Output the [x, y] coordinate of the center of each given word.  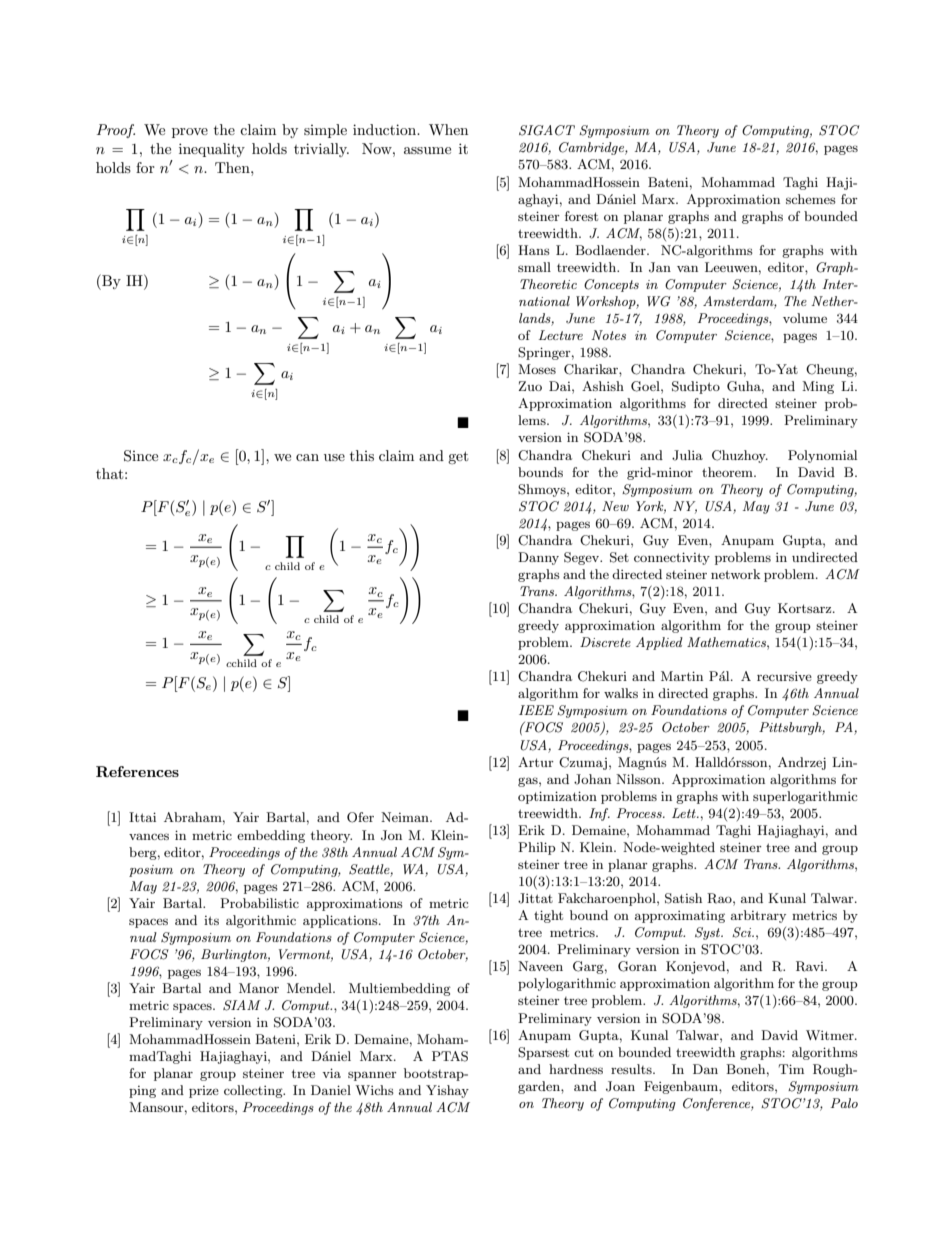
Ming [818, 387]
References [137, 771]
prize [204, 1092]
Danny [538, 558]
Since [141, 456]
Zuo [530, 386]
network [735, 574]
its [211, 920]
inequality [212, 150]
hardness [576, 1069]
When [448, 129]
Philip [537, 848]
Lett [685, 813]
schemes [811, 199]
